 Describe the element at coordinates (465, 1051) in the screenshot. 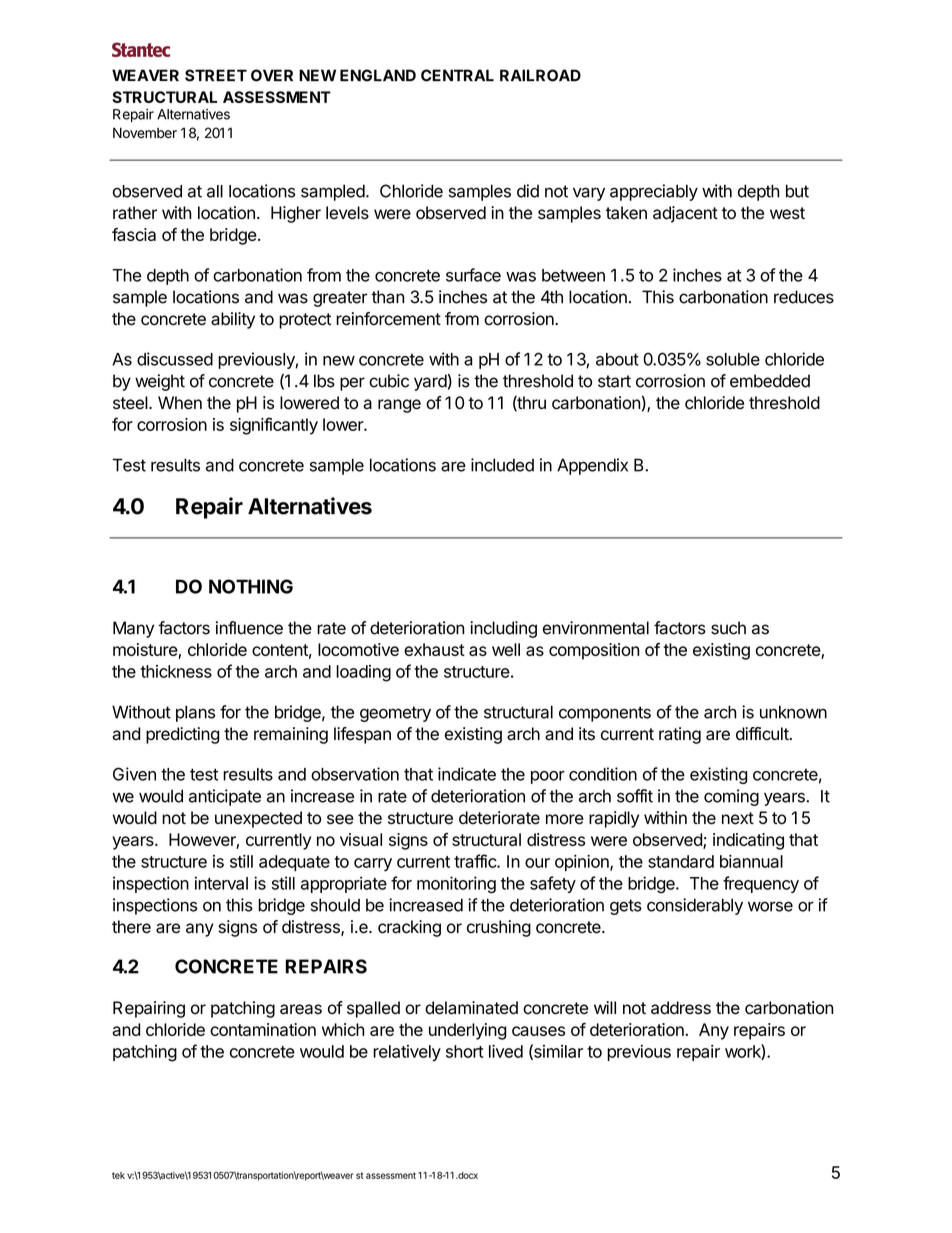

I see `short` at that location.
